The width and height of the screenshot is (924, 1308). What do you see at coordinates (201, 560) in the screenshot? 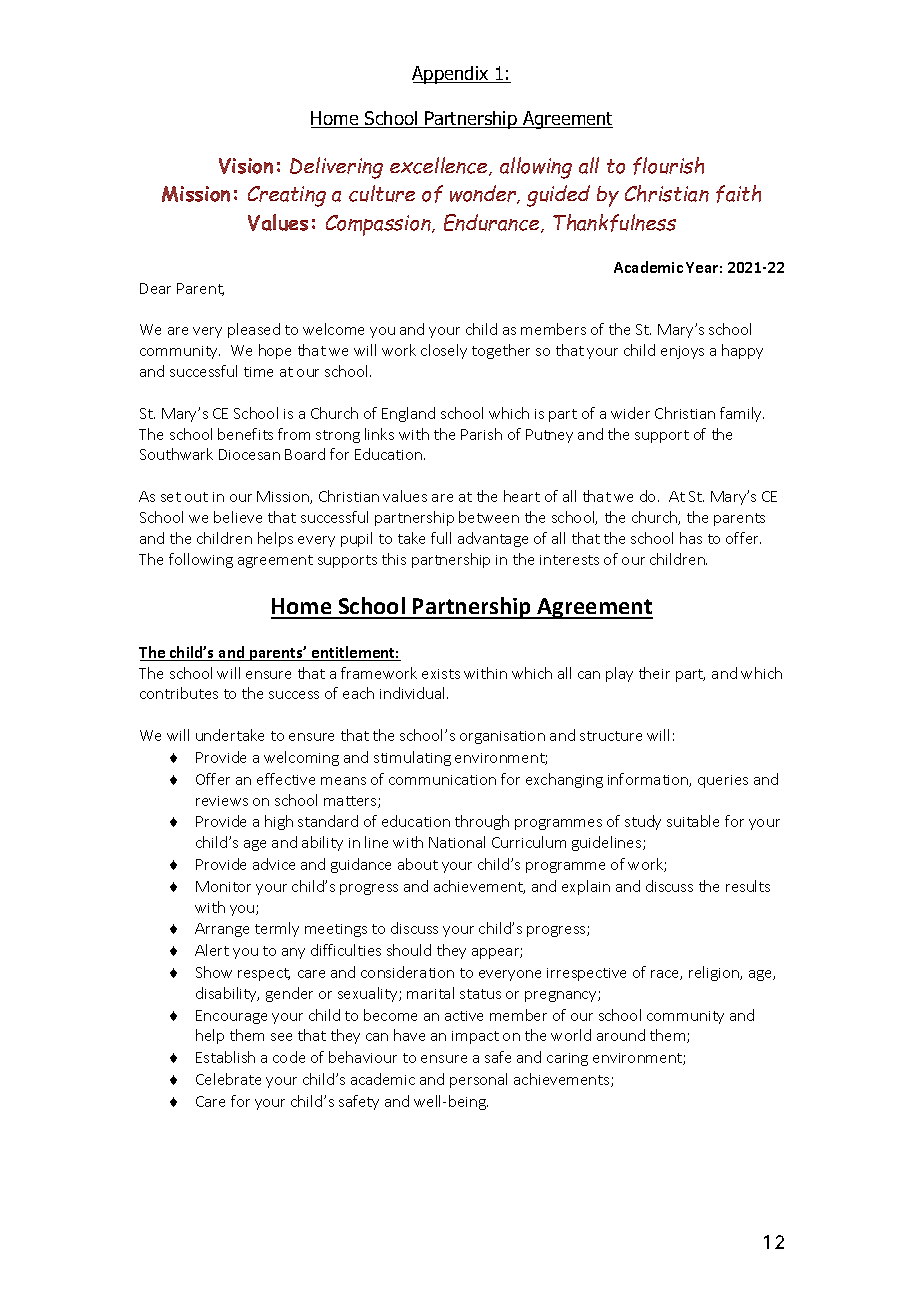
I see `following` at bounding box center [201, 560].
